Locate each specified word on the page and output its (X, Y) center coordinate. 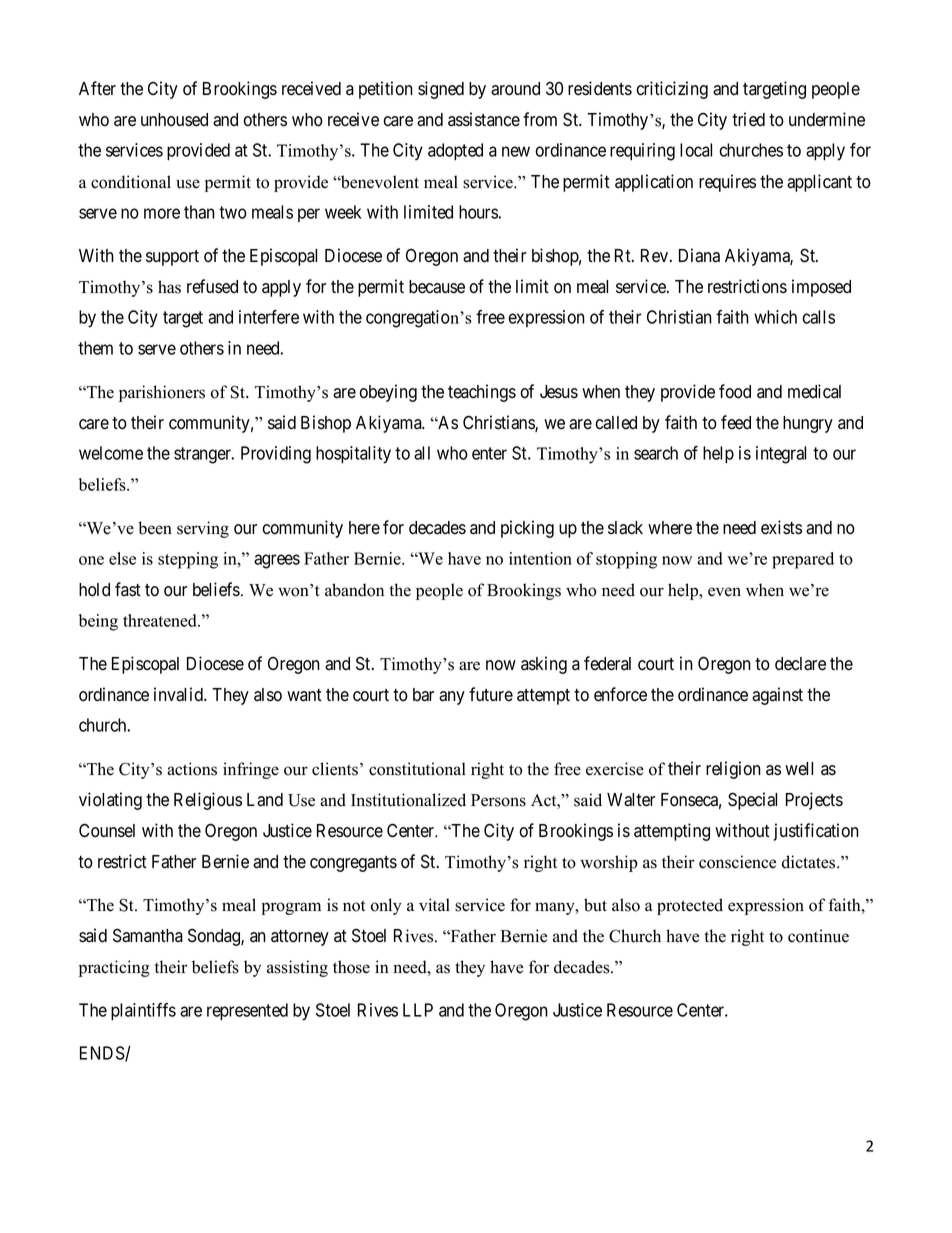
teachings (482, 393)
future (491, 694)
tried (748, 119)
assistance (484, 119)
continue (818, 936)
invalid (179, 694)
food (735, 391)
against (777, 696)
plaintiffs (143, 1011)
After (97, 88)
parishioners (162, 393)
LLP (418, 1010)
